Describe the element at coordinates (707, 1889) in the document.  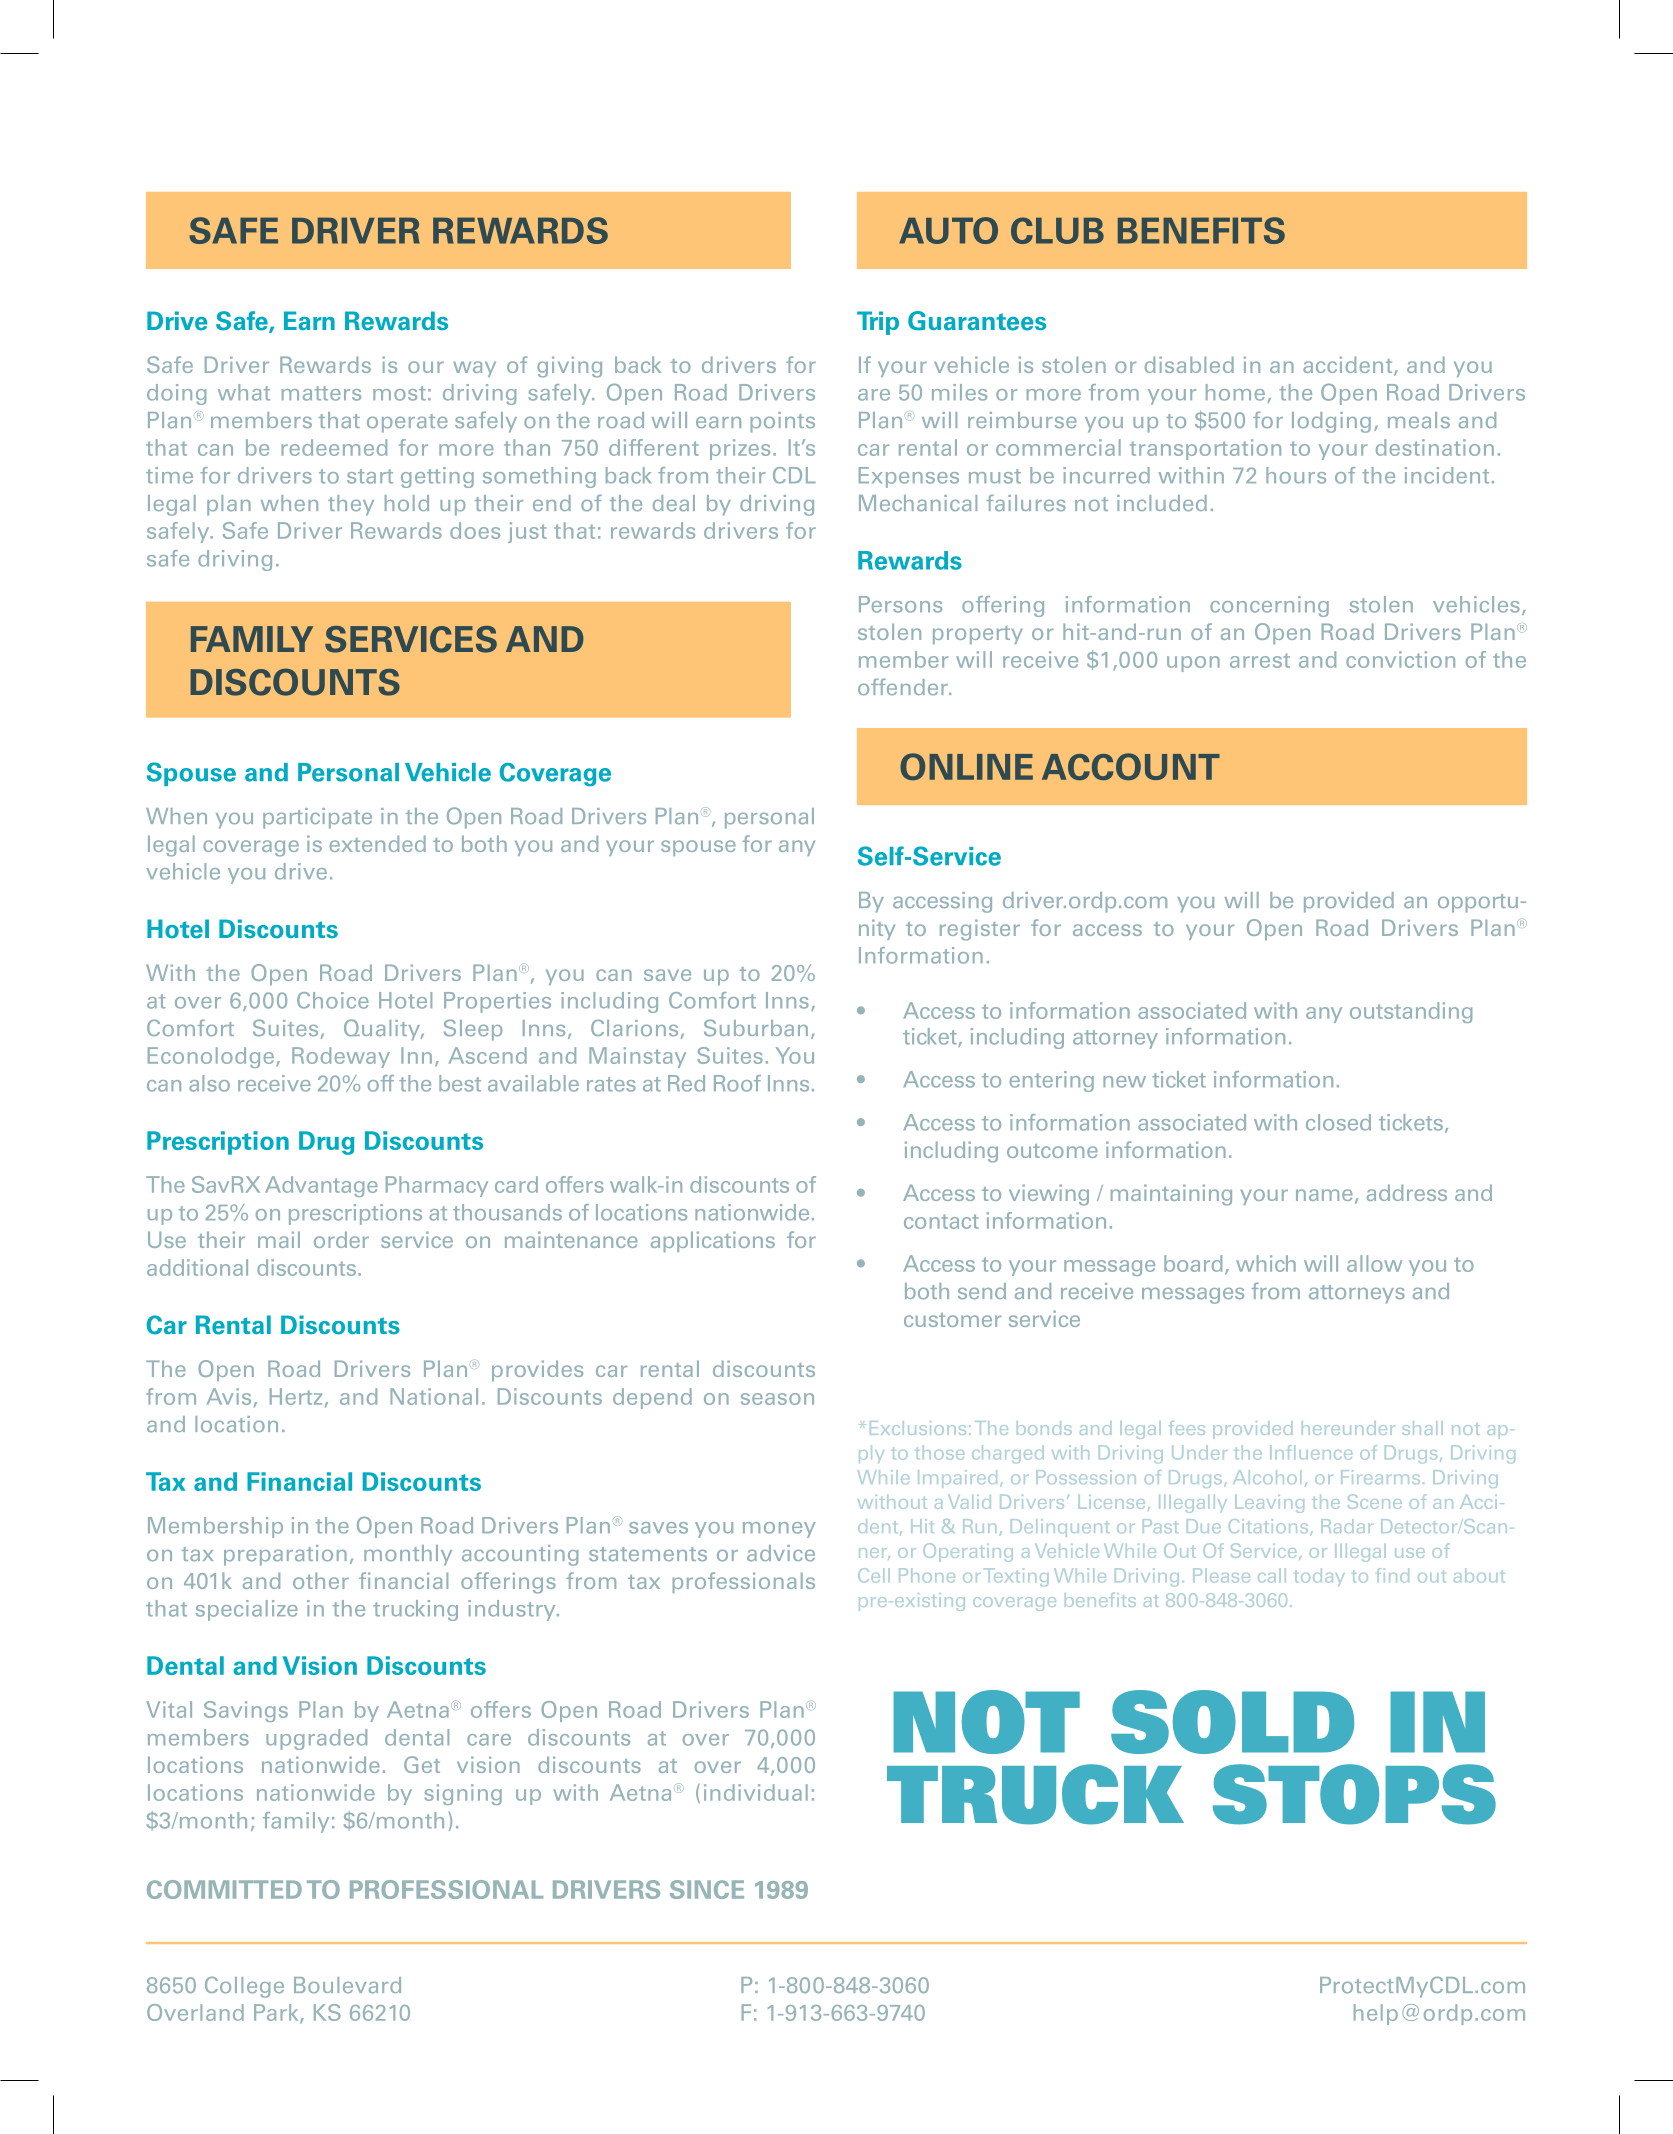
I see `SINCE` at that location.
